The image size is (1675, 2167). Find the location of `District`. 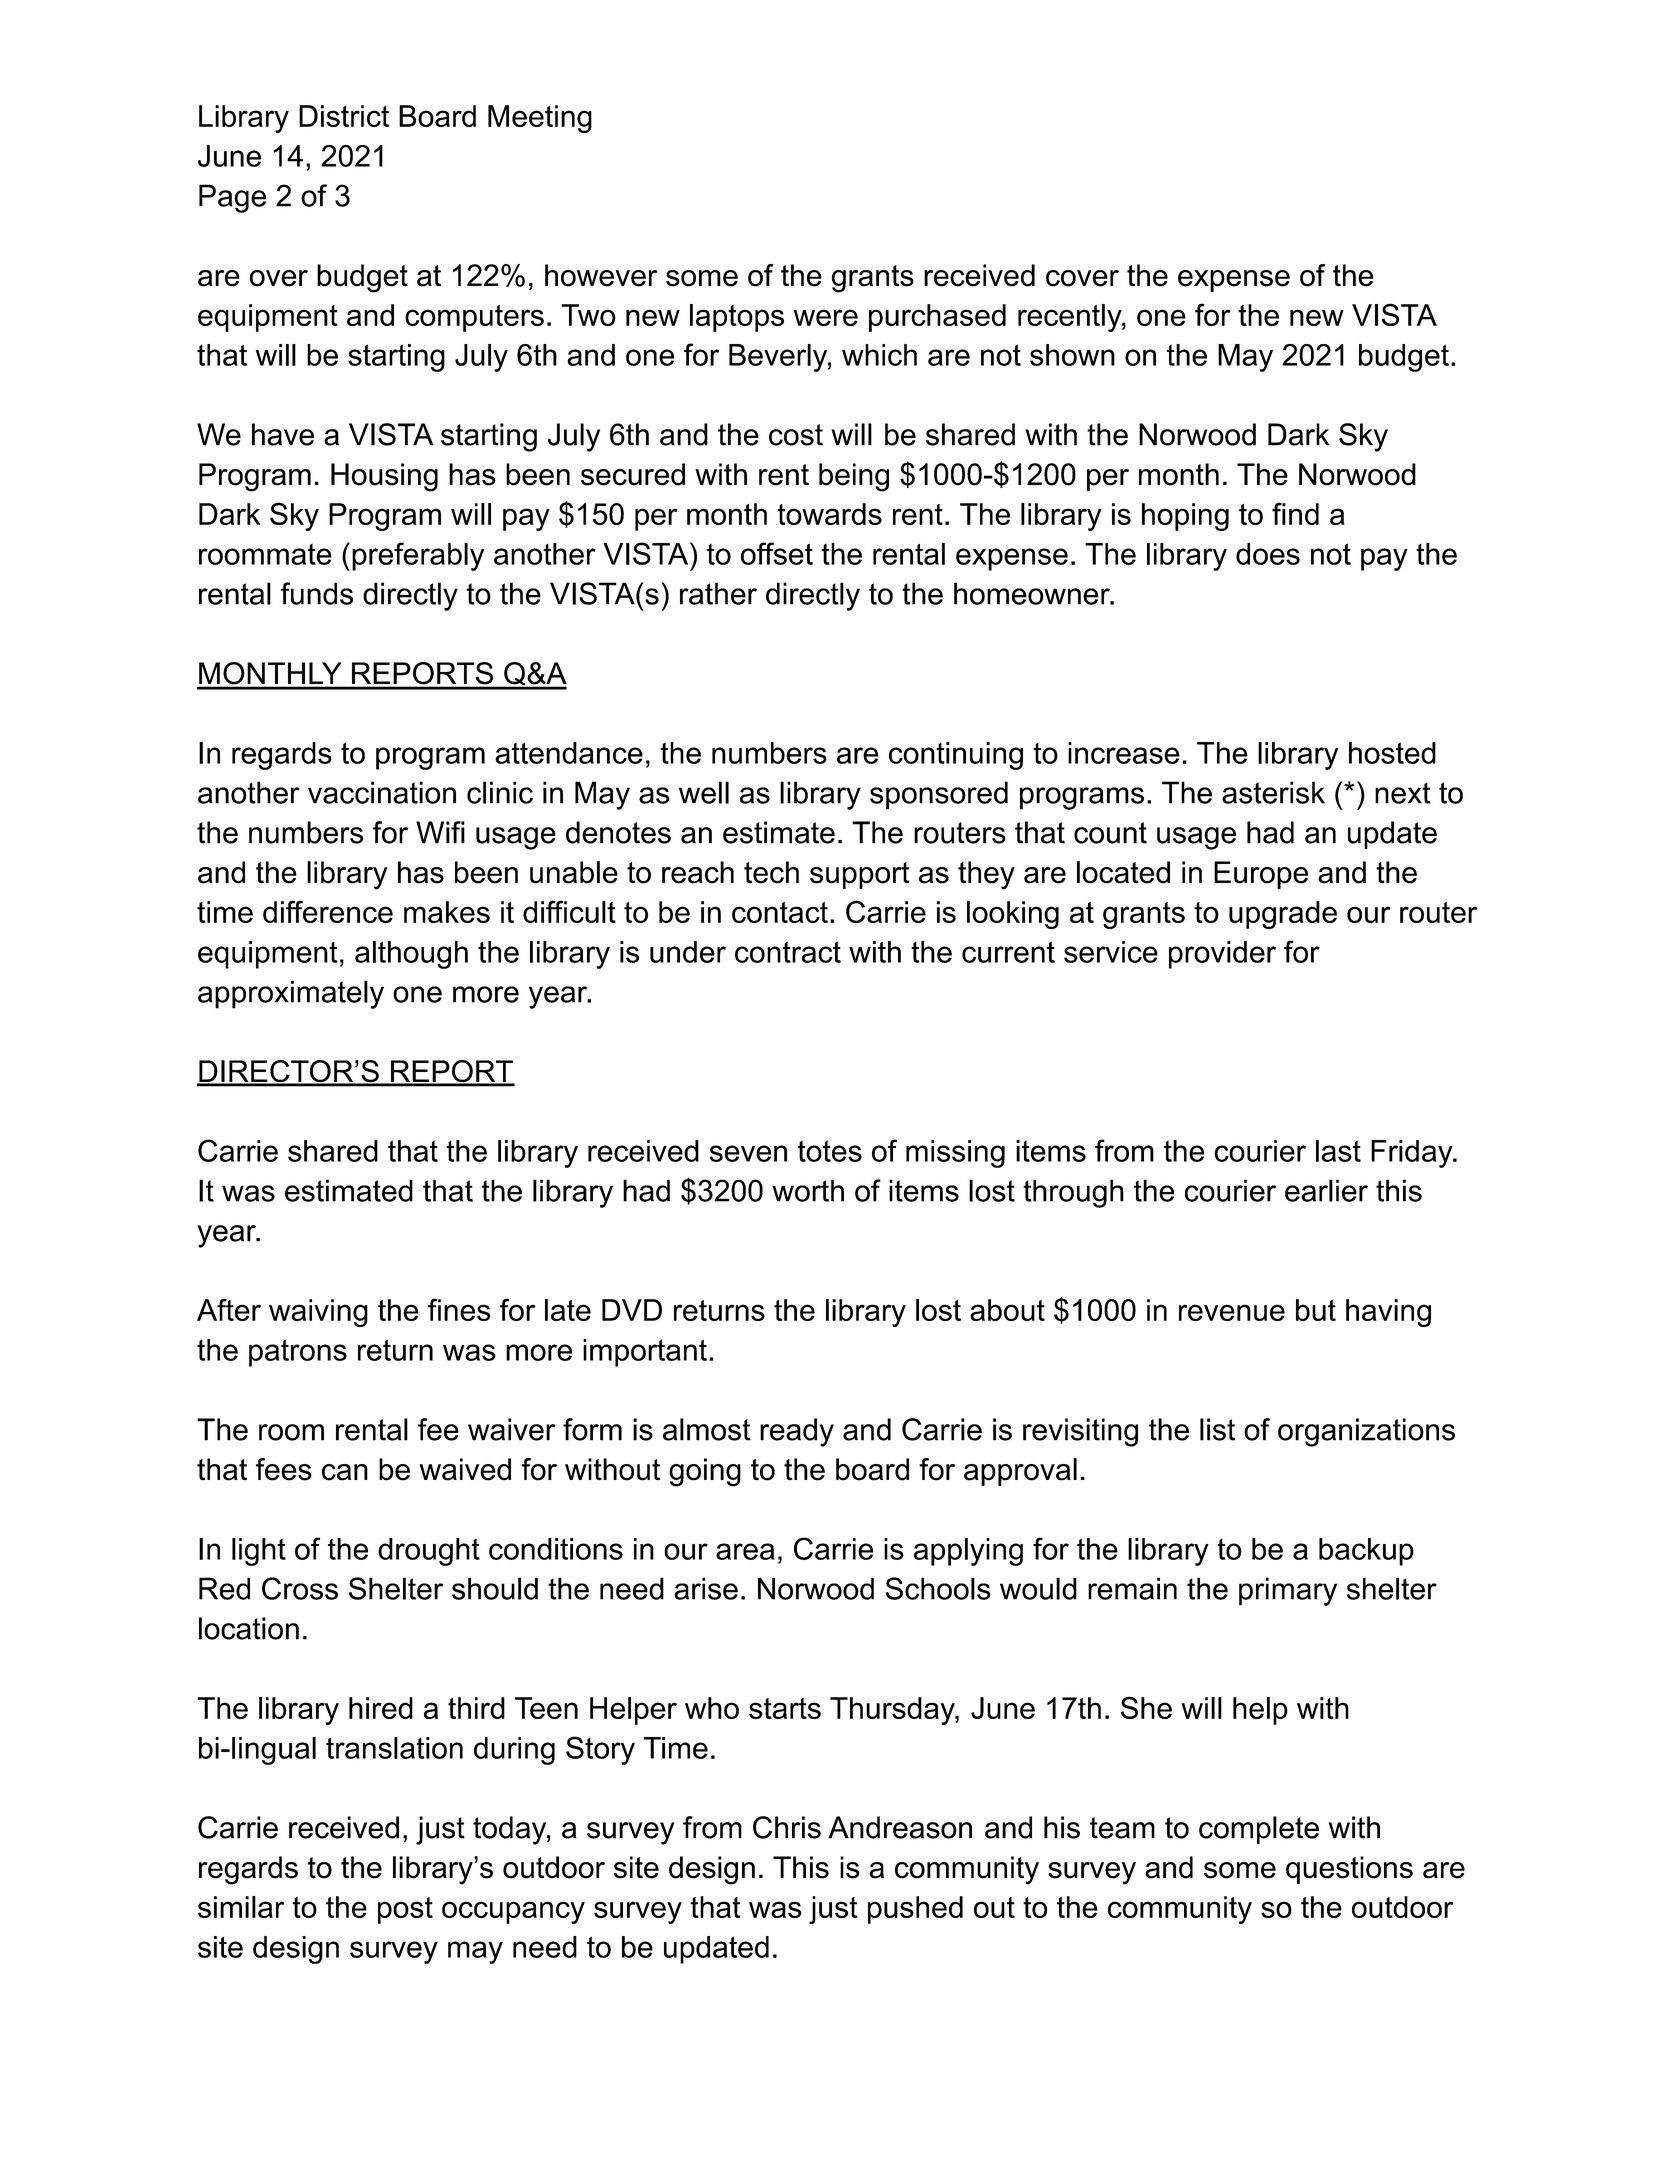

District is located at coordinates (344, 116).
